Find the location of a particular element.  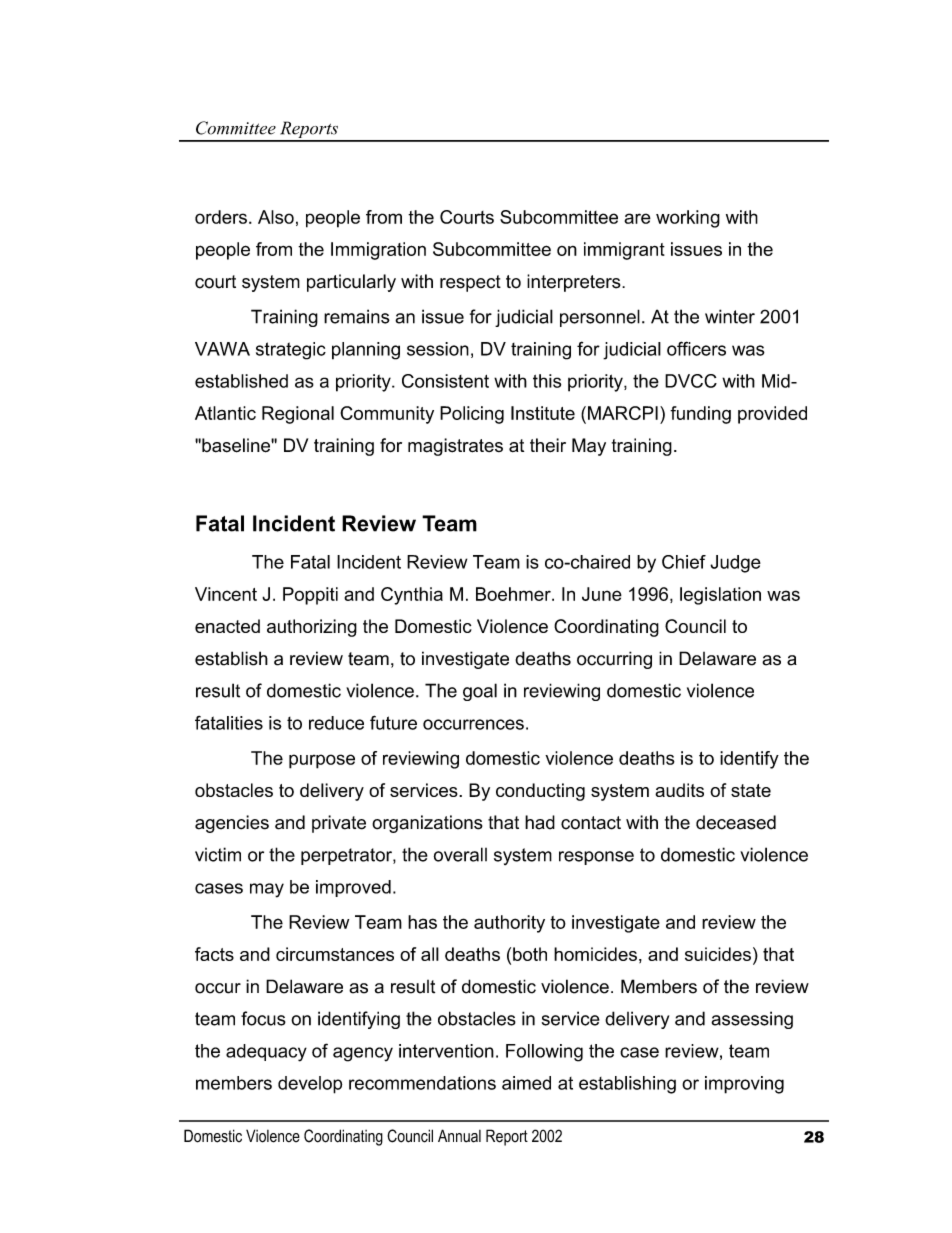

improved is located at coordinates (353, 888).
